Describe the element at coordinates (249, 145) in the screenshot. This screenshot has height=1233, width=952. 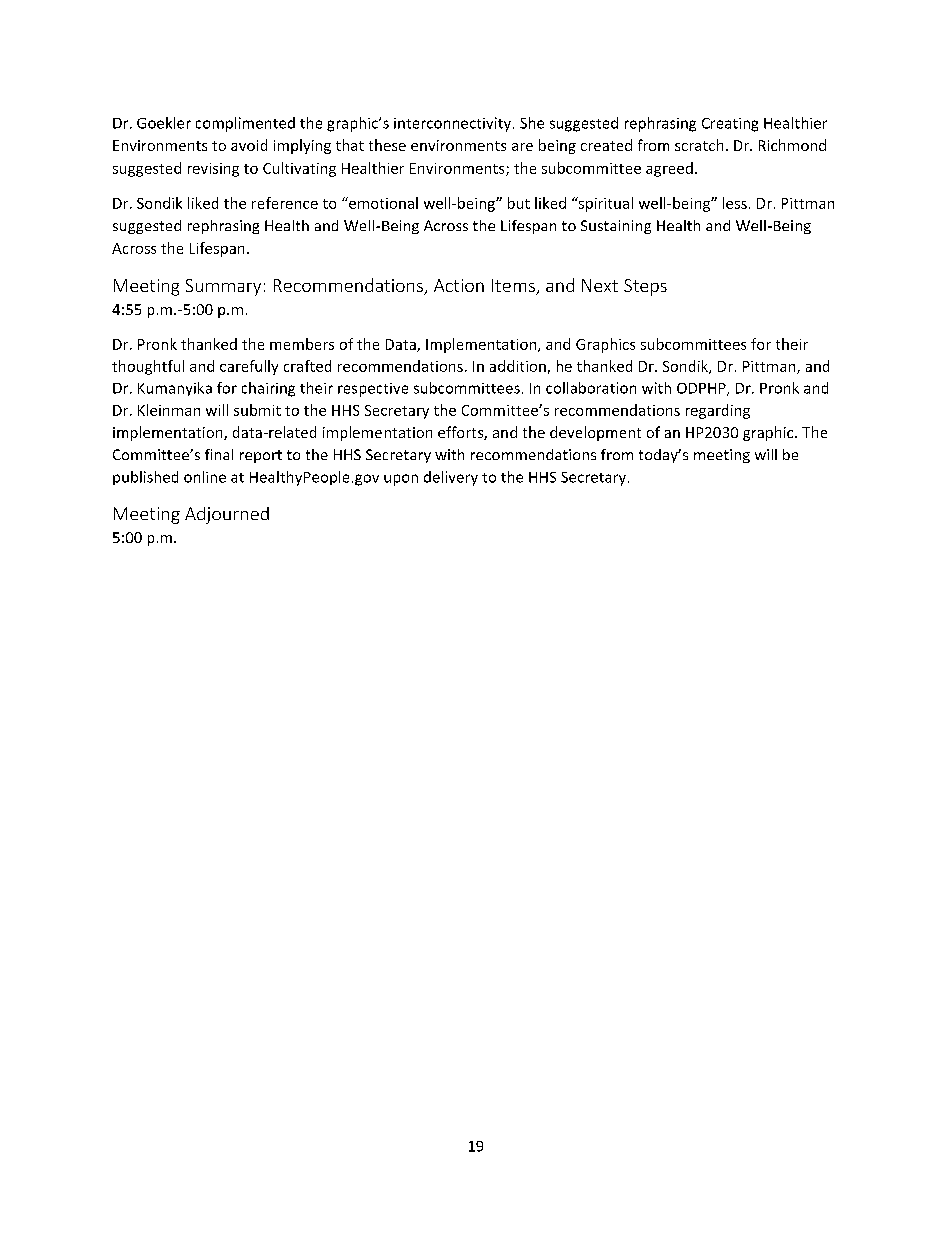
I see `avoid` at that location.
